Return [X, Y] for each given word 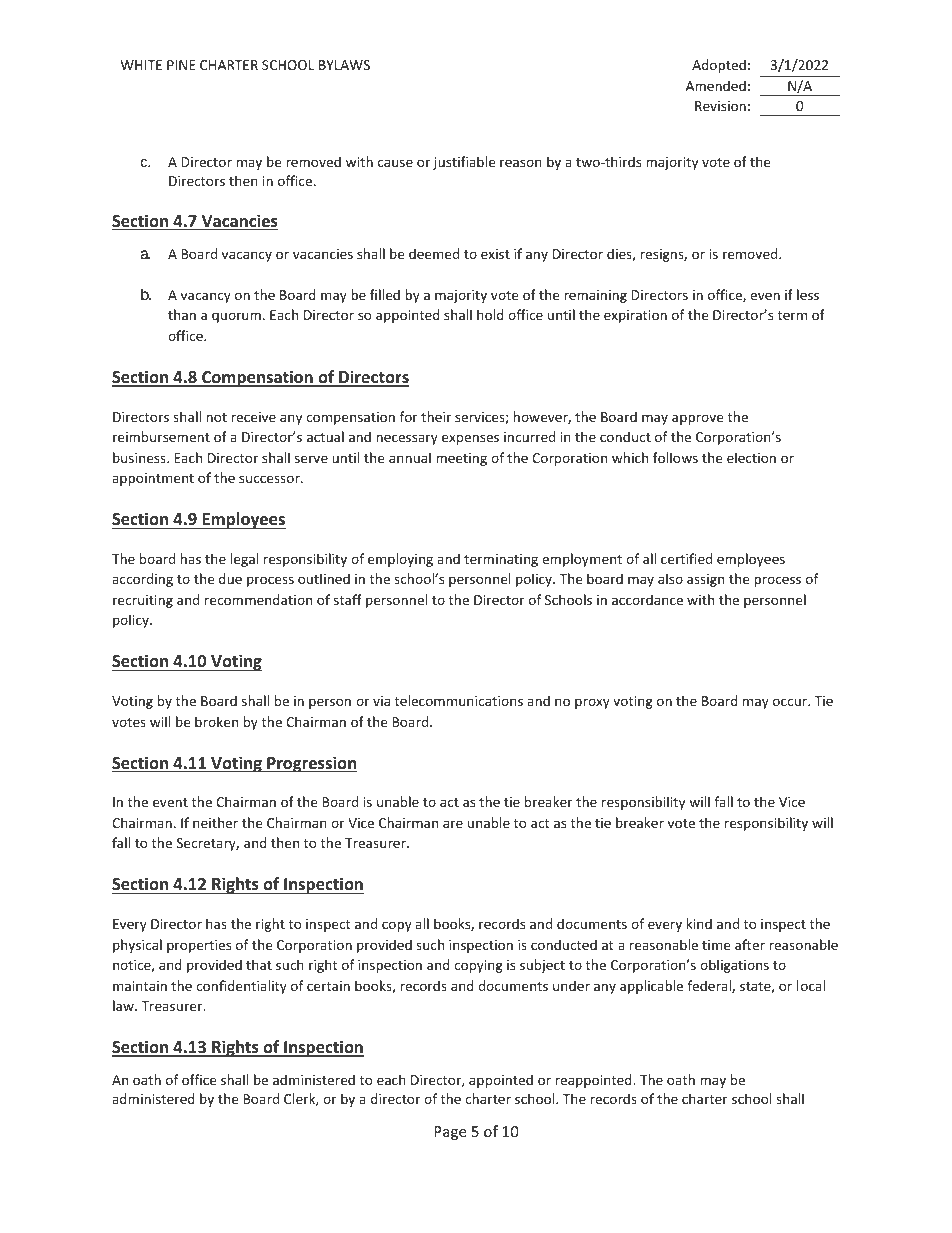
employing [400, 560]
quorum [236, 317]
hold [490, 314]
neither [215, 822]
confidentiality [241, 987]
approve [697, 419]
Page [450, 1133]
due [230, 578]
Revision [720, 106]
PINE [181, 65]
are [453, 824]
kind [699, 923]
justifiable [464, 163]
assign [705, 580]
